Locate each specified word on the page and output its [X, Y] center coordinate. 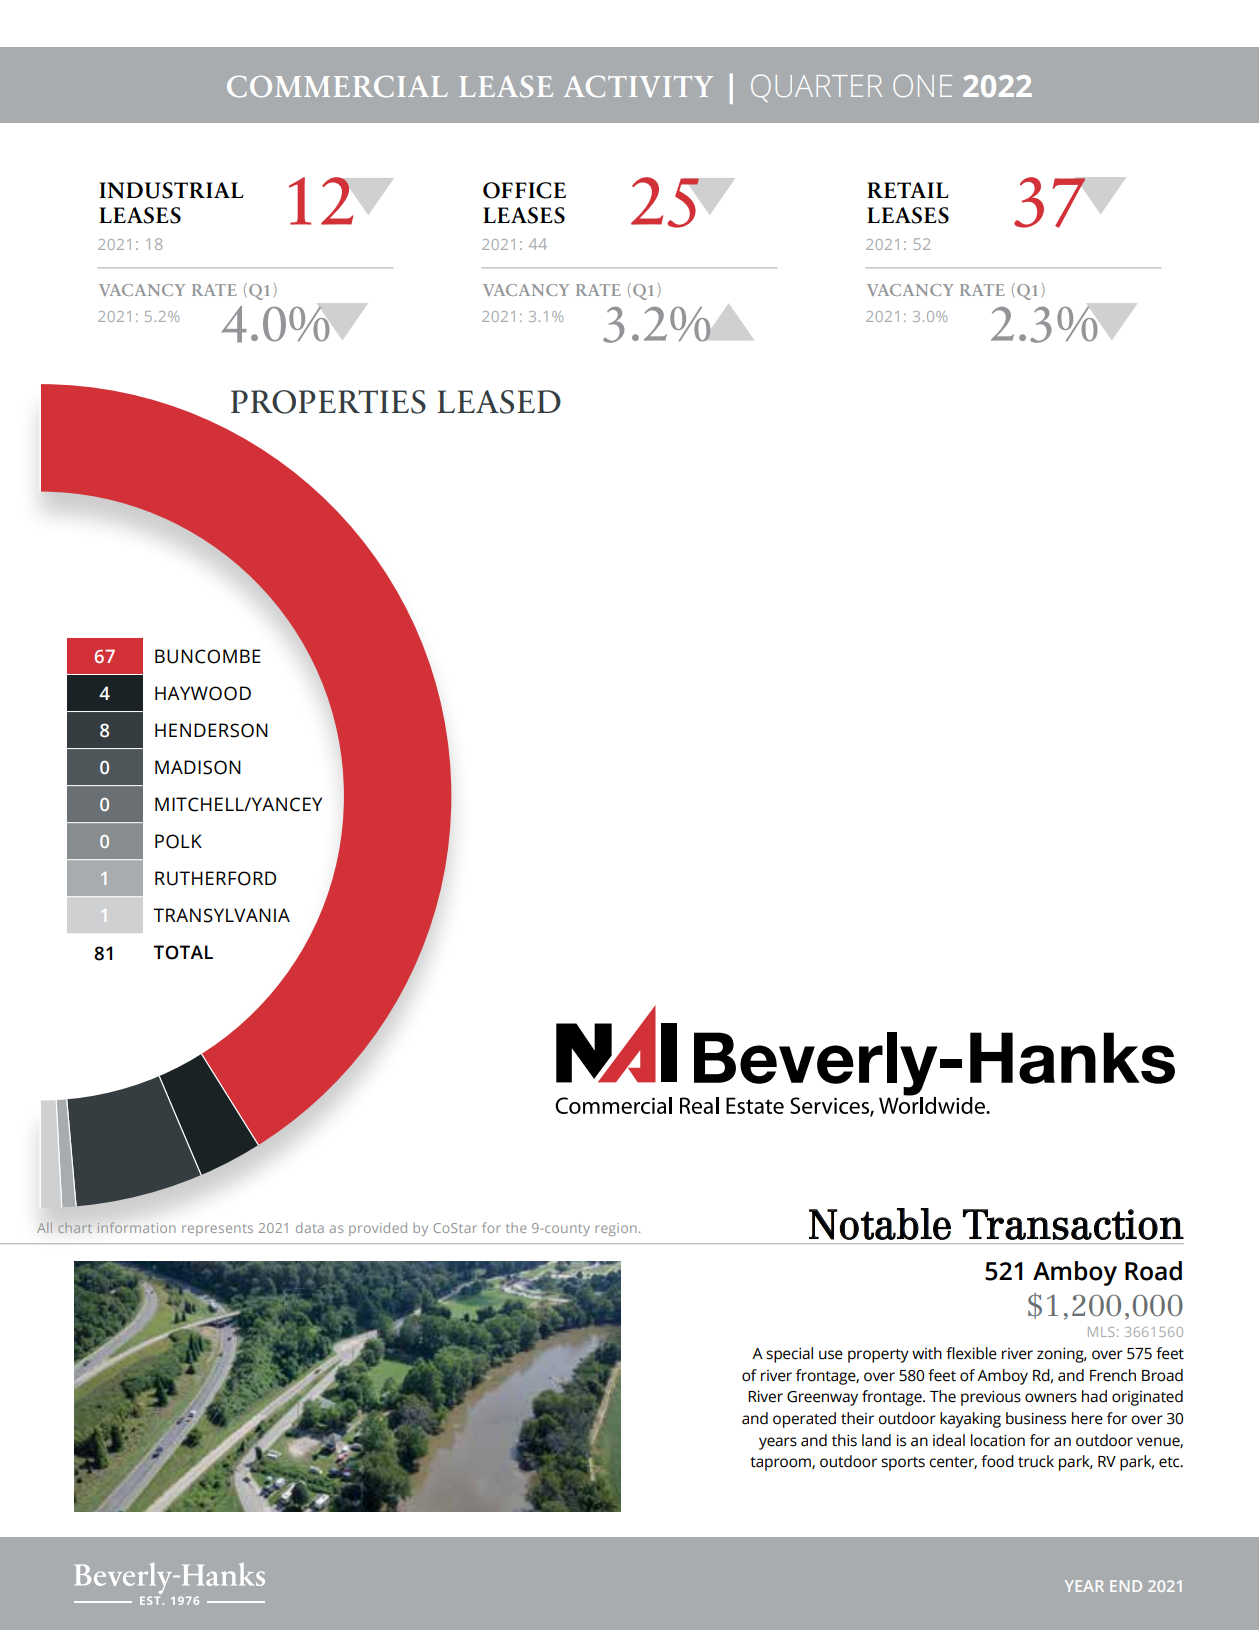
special [789, 1355]
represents [217, 1230]
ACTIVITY [638, 86]
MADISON [198, 767]
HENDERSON [211, 730]
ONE [922, 85]
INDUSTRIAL [171, 190]
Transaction [1073, 1224]
